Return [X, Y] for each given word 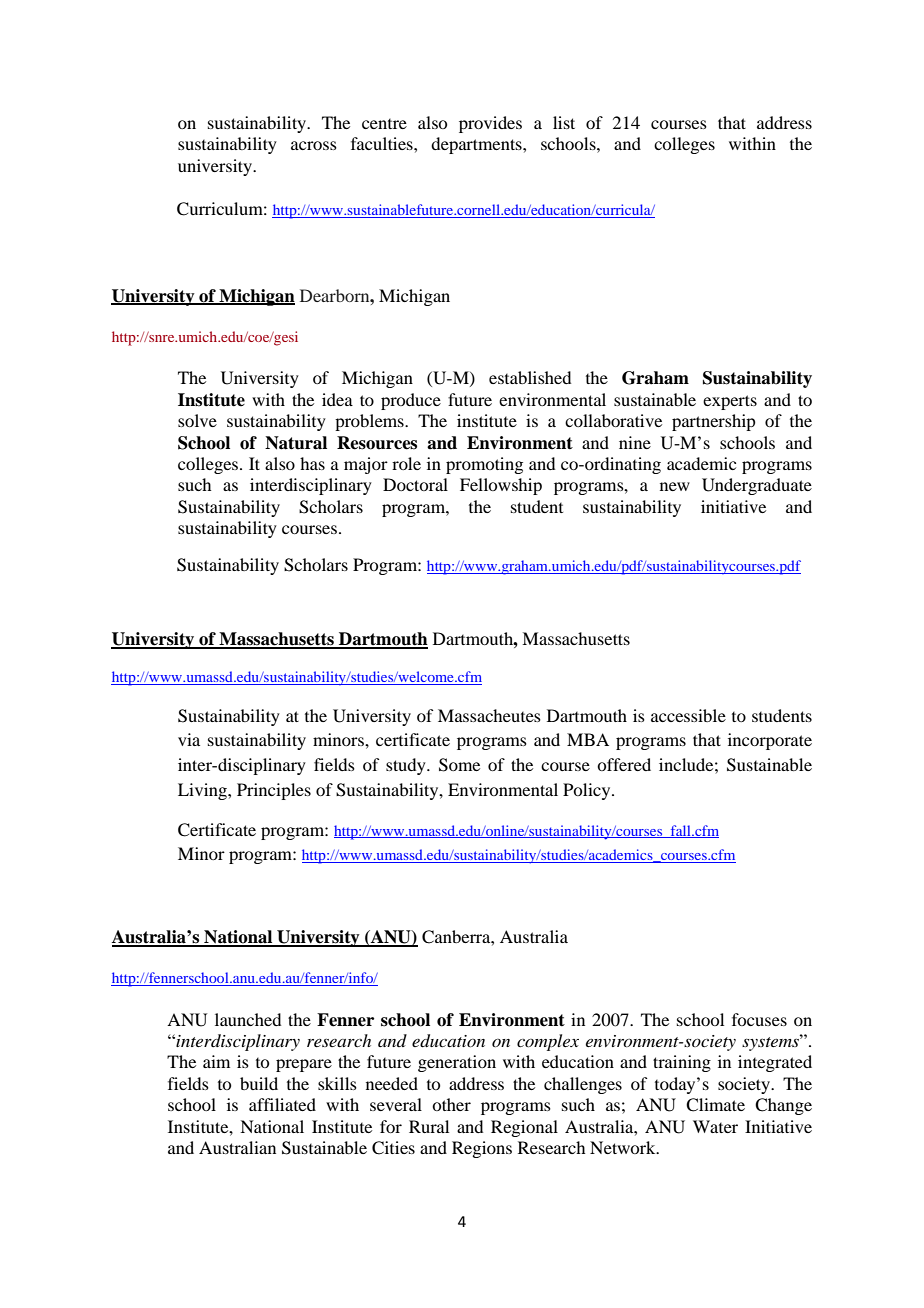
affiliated [282, 1104]
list [564, 122]
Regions [482, 1149]
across [314, 145]
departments [477, 145]
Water [715, 1126]
